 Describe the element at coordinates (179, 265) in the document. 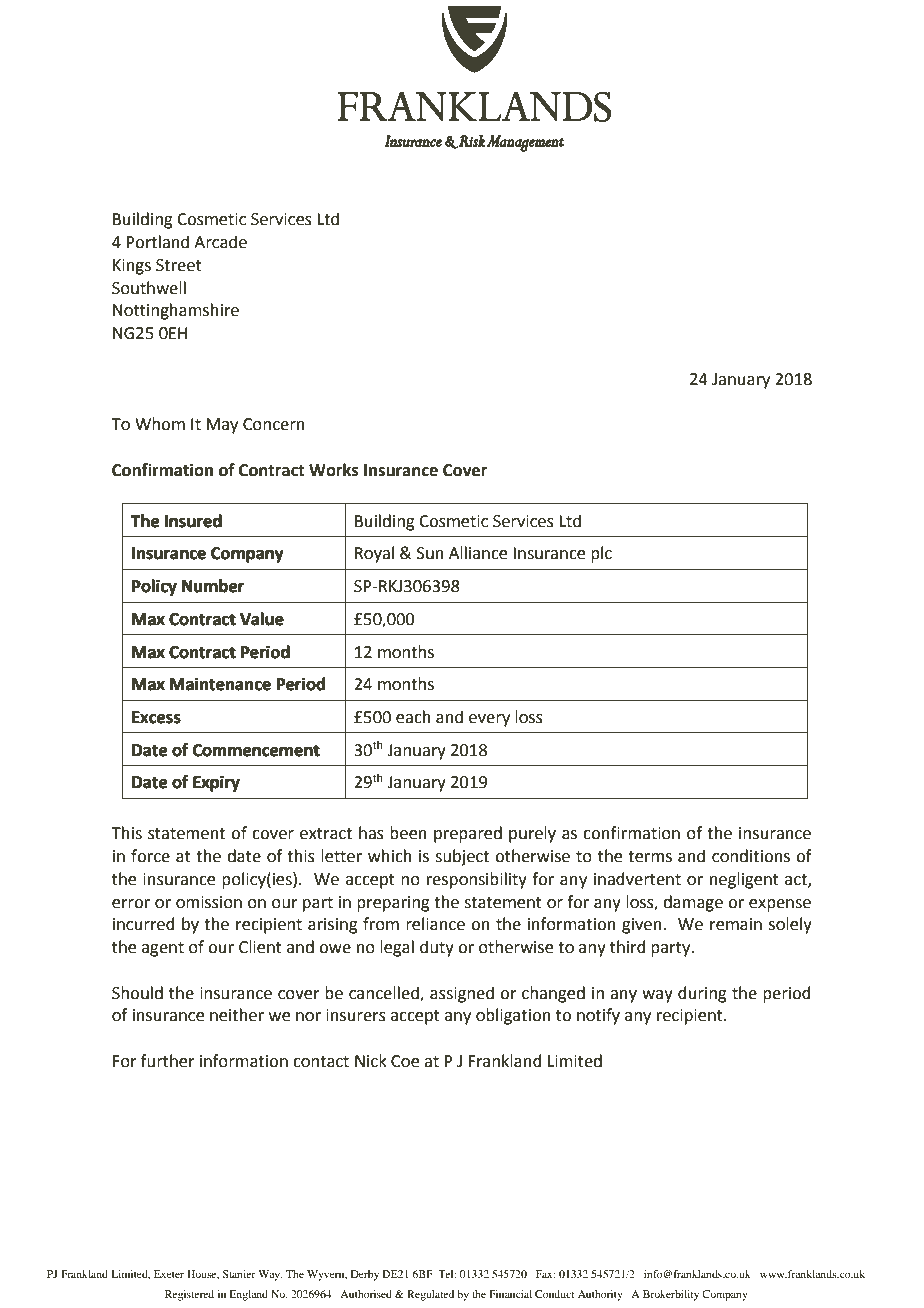

I see `Street` at that location.
